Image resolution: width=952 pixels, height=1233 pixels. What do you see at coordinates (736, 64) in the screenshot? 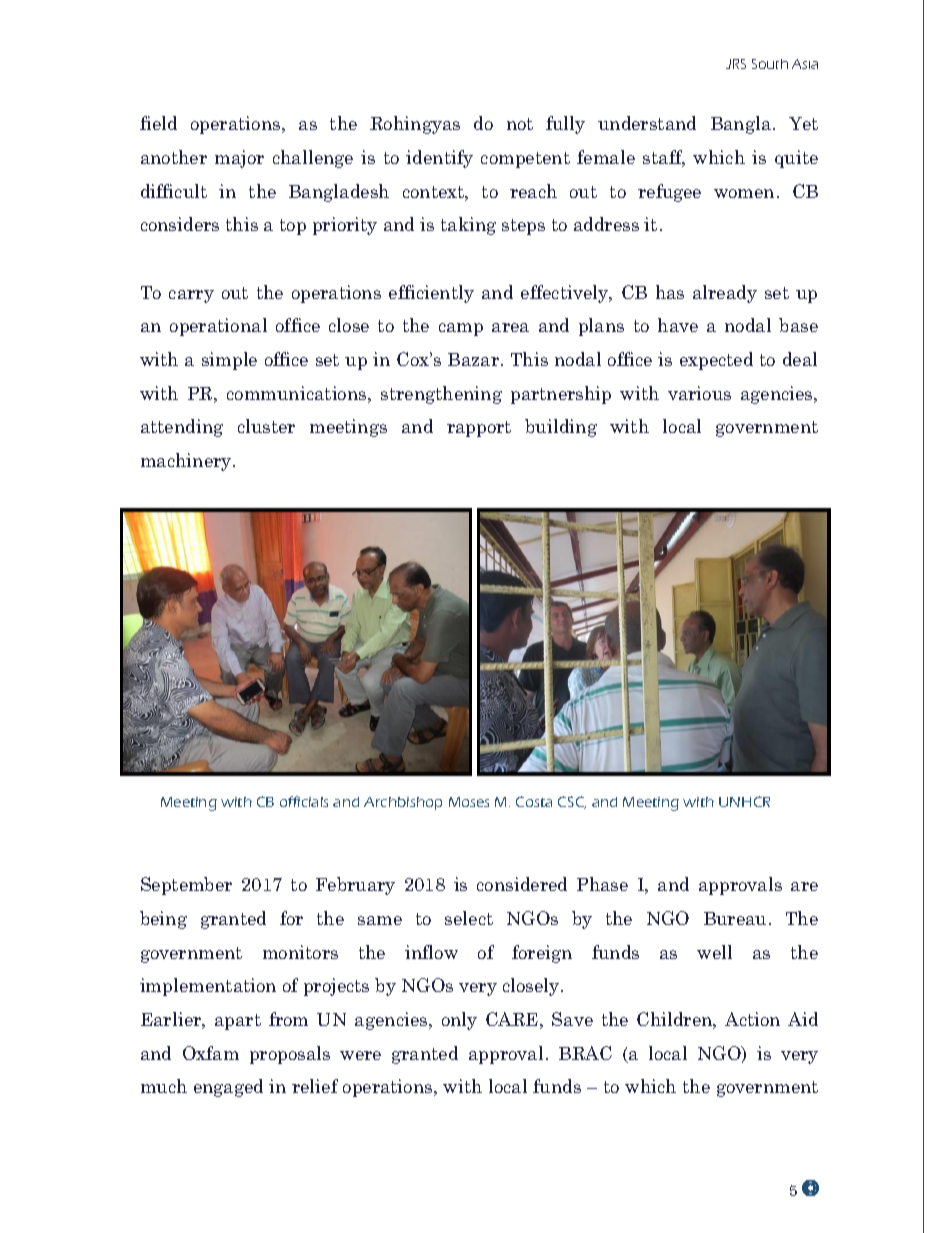
I see `JRS` at bounding box center [736, 64].
